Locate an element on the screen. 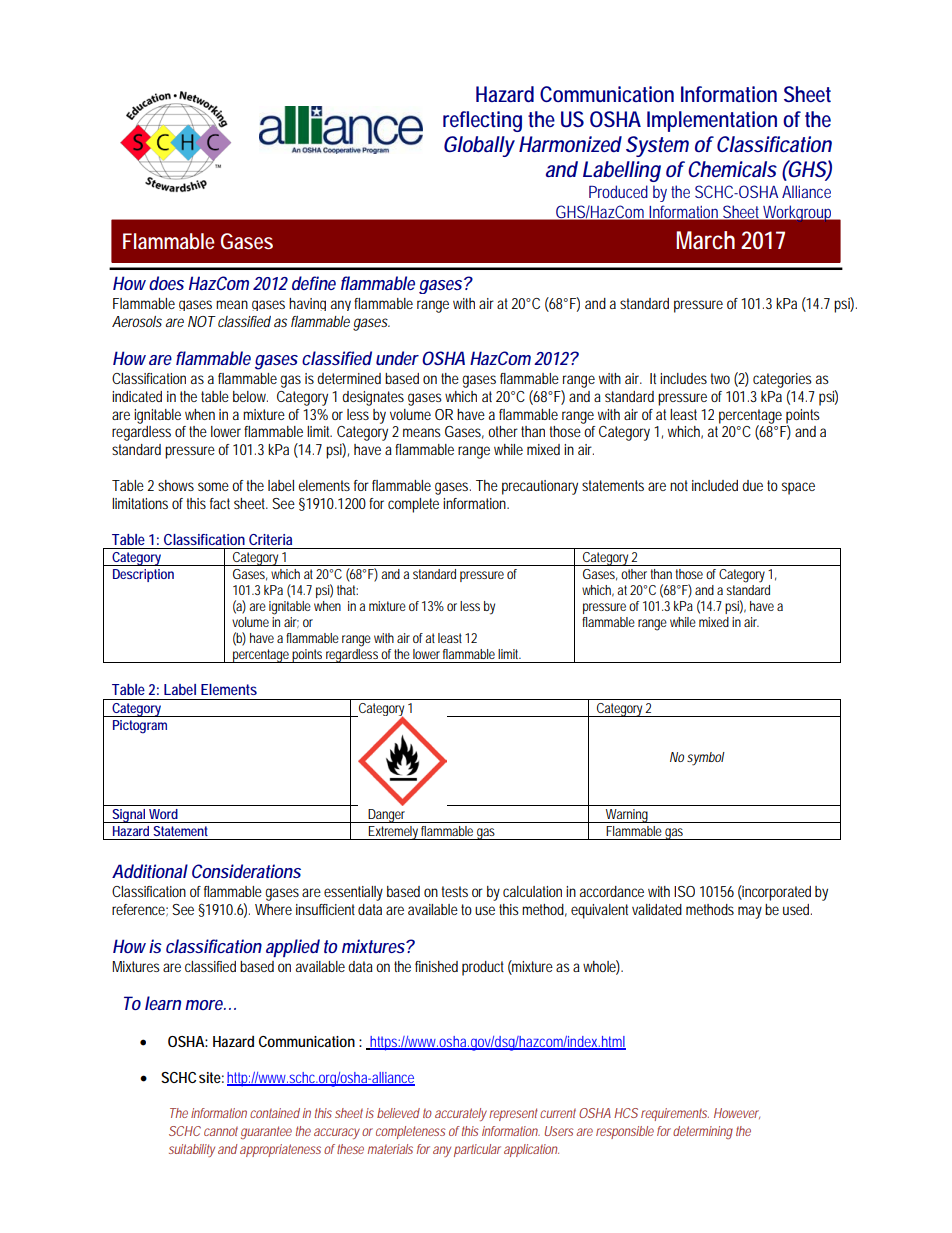 This screenshot has height=1233, width=952. reflecting is located at coordinates (482, 121).
